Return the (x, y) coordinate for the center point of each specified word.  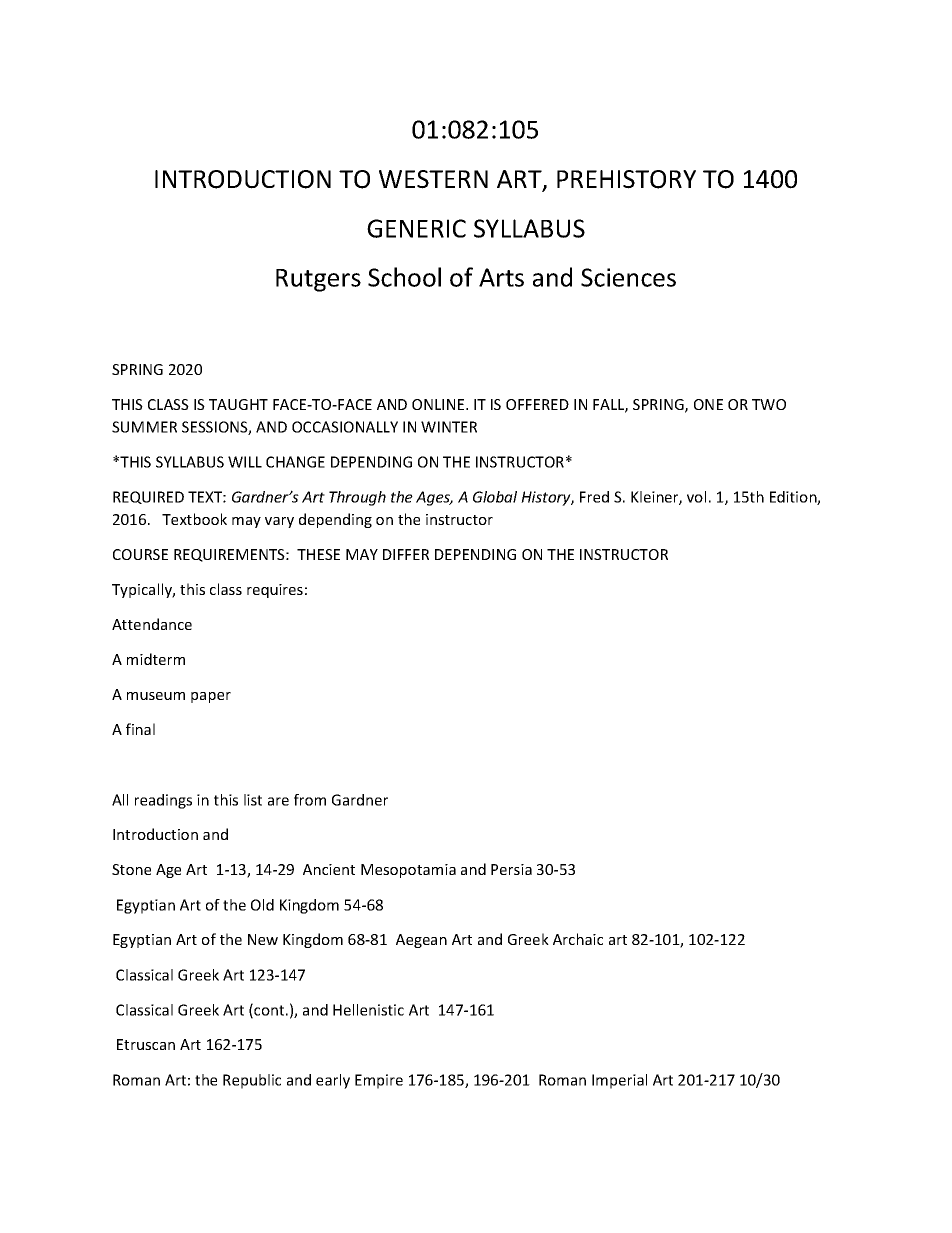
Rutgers (318, 280)
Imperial (619, 1081)
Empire (379, 1081)
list (253, 800)
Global (495, 497)
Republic (252, 1081)
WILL (245, 462)
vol (696, 497)
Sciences (628, 277)
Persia (511, 869)
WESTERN (433, 179)
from (310, 800)
